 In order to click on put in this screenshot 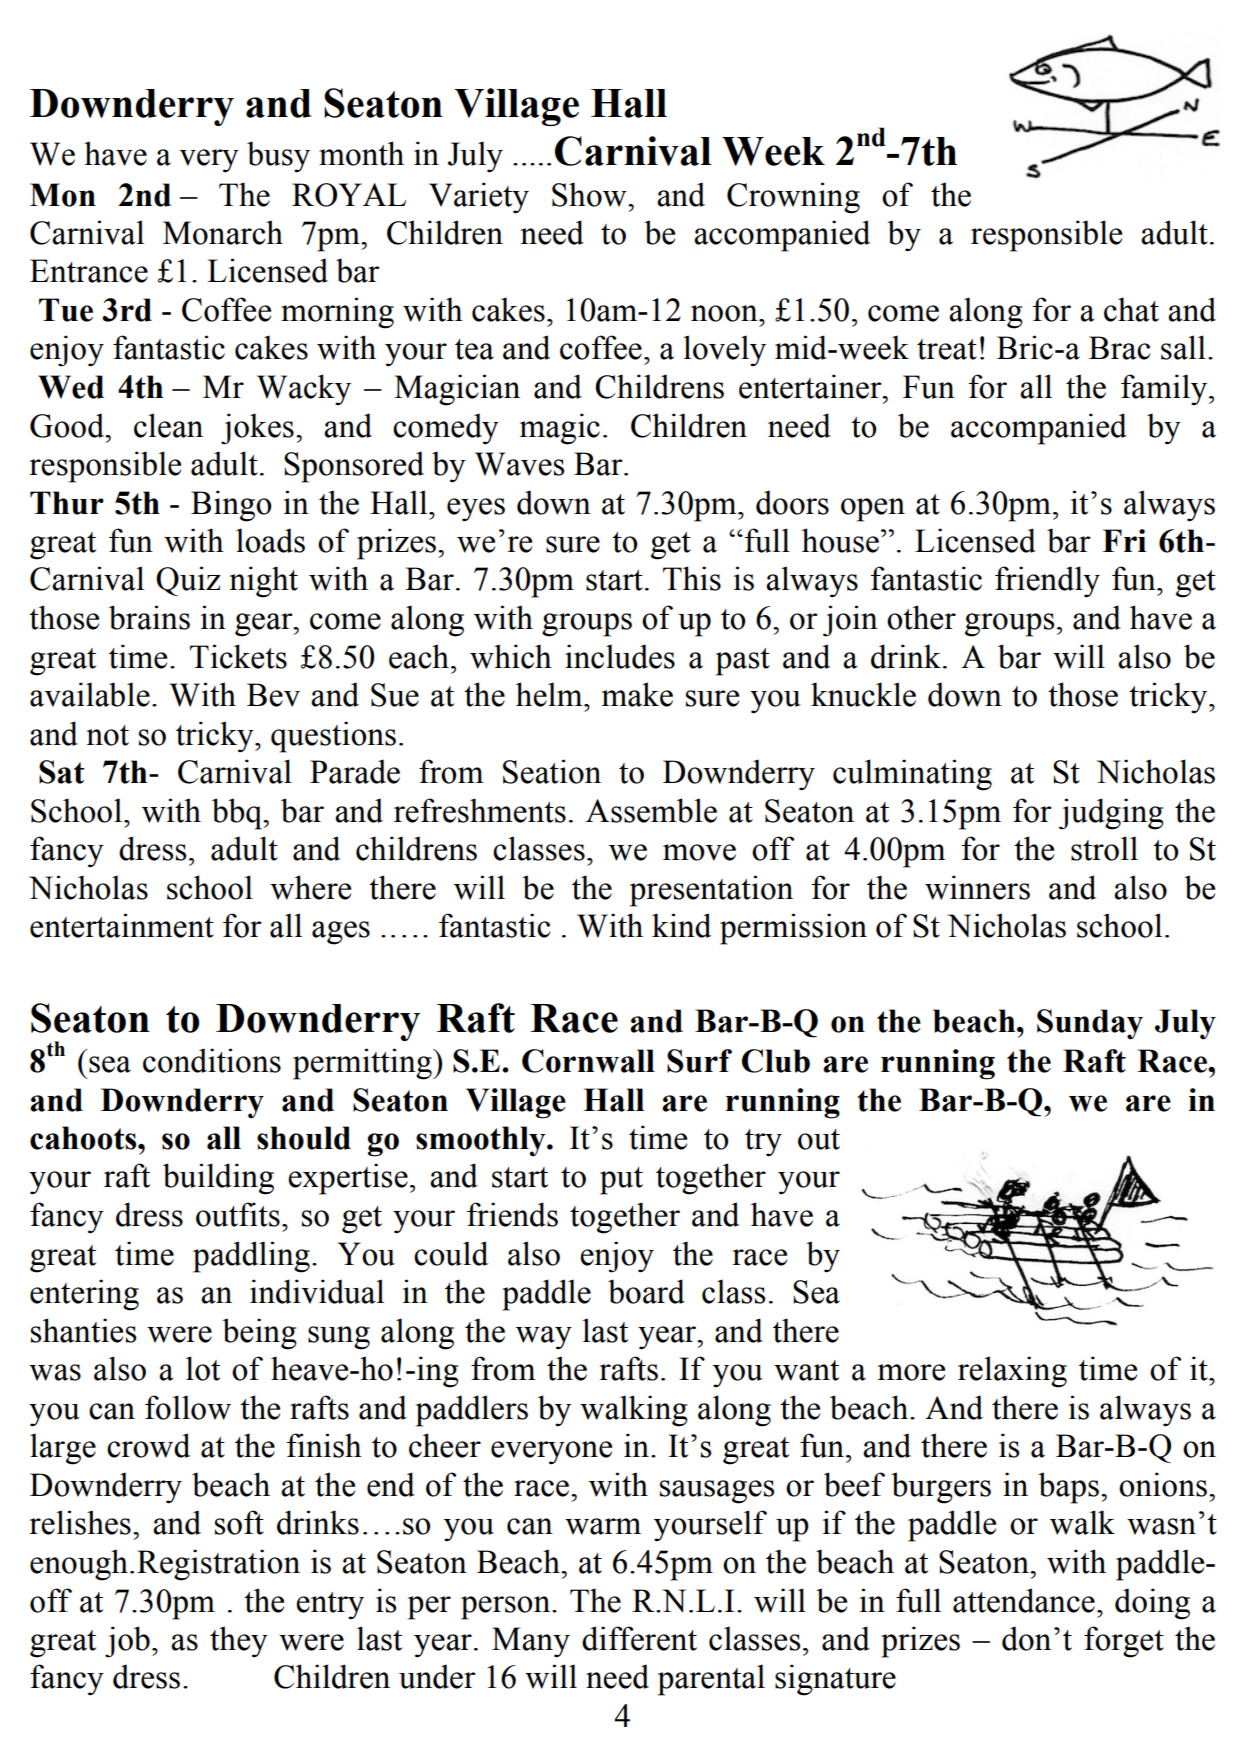, I will do `click(621, 1181)`.
